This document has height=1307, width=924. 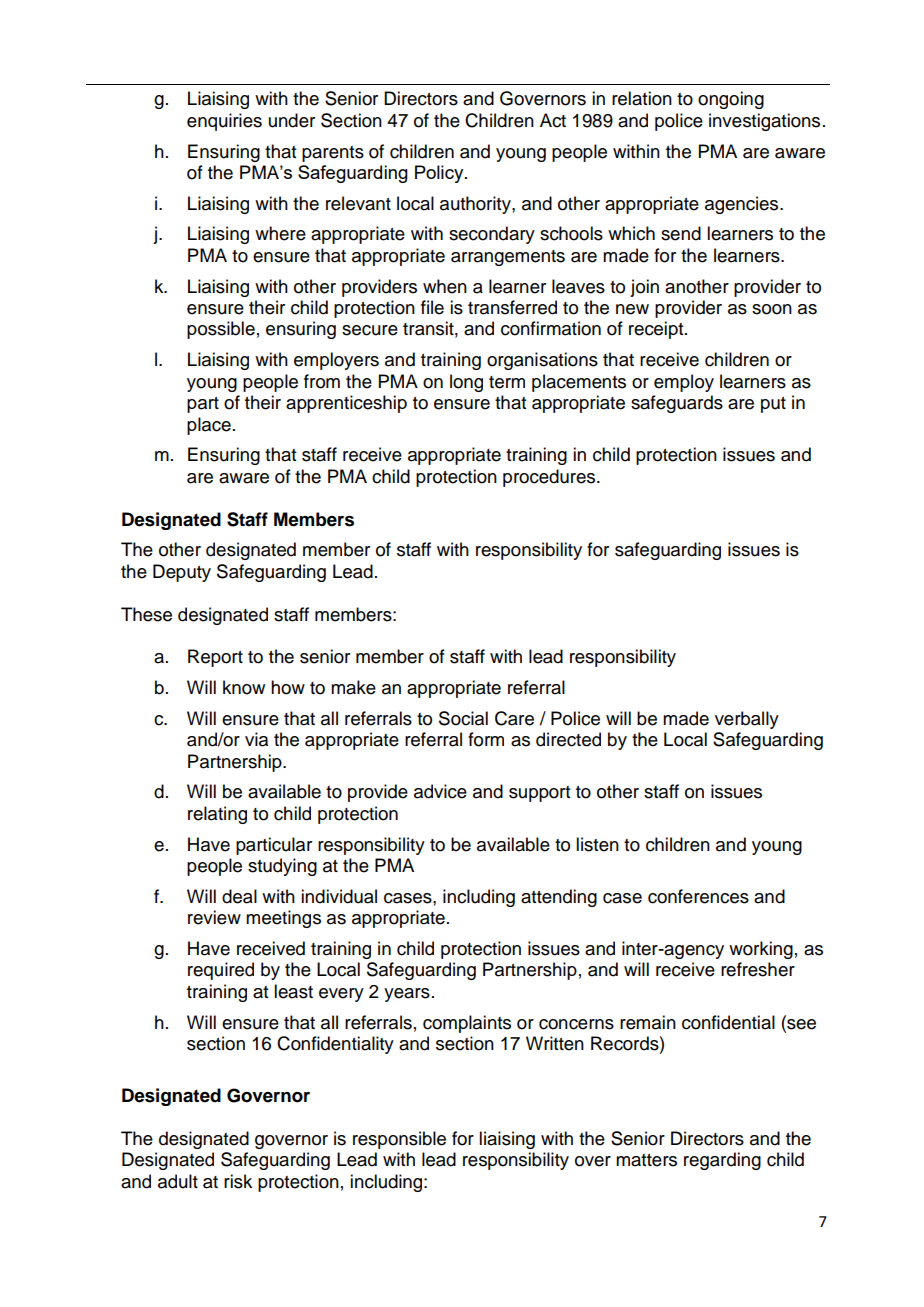 What do you see at coordinates (747, 720) in the document?
I see `verbally` at bounding box center [747, 720].
